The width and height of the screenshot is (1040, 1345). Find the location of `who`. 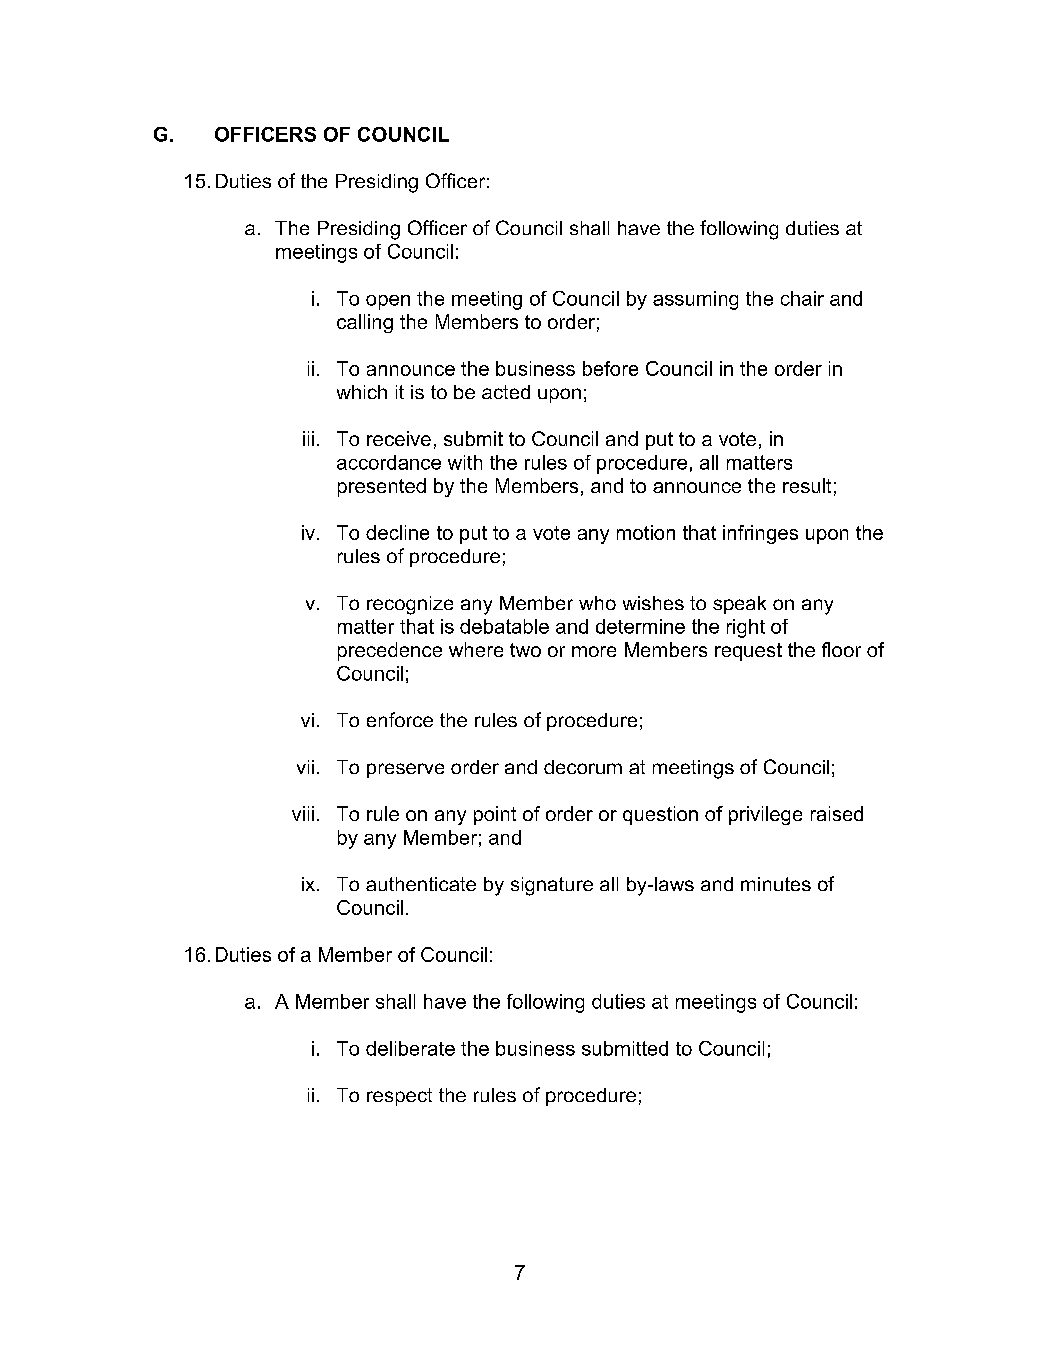

who is located at coordinates (597, 603).
